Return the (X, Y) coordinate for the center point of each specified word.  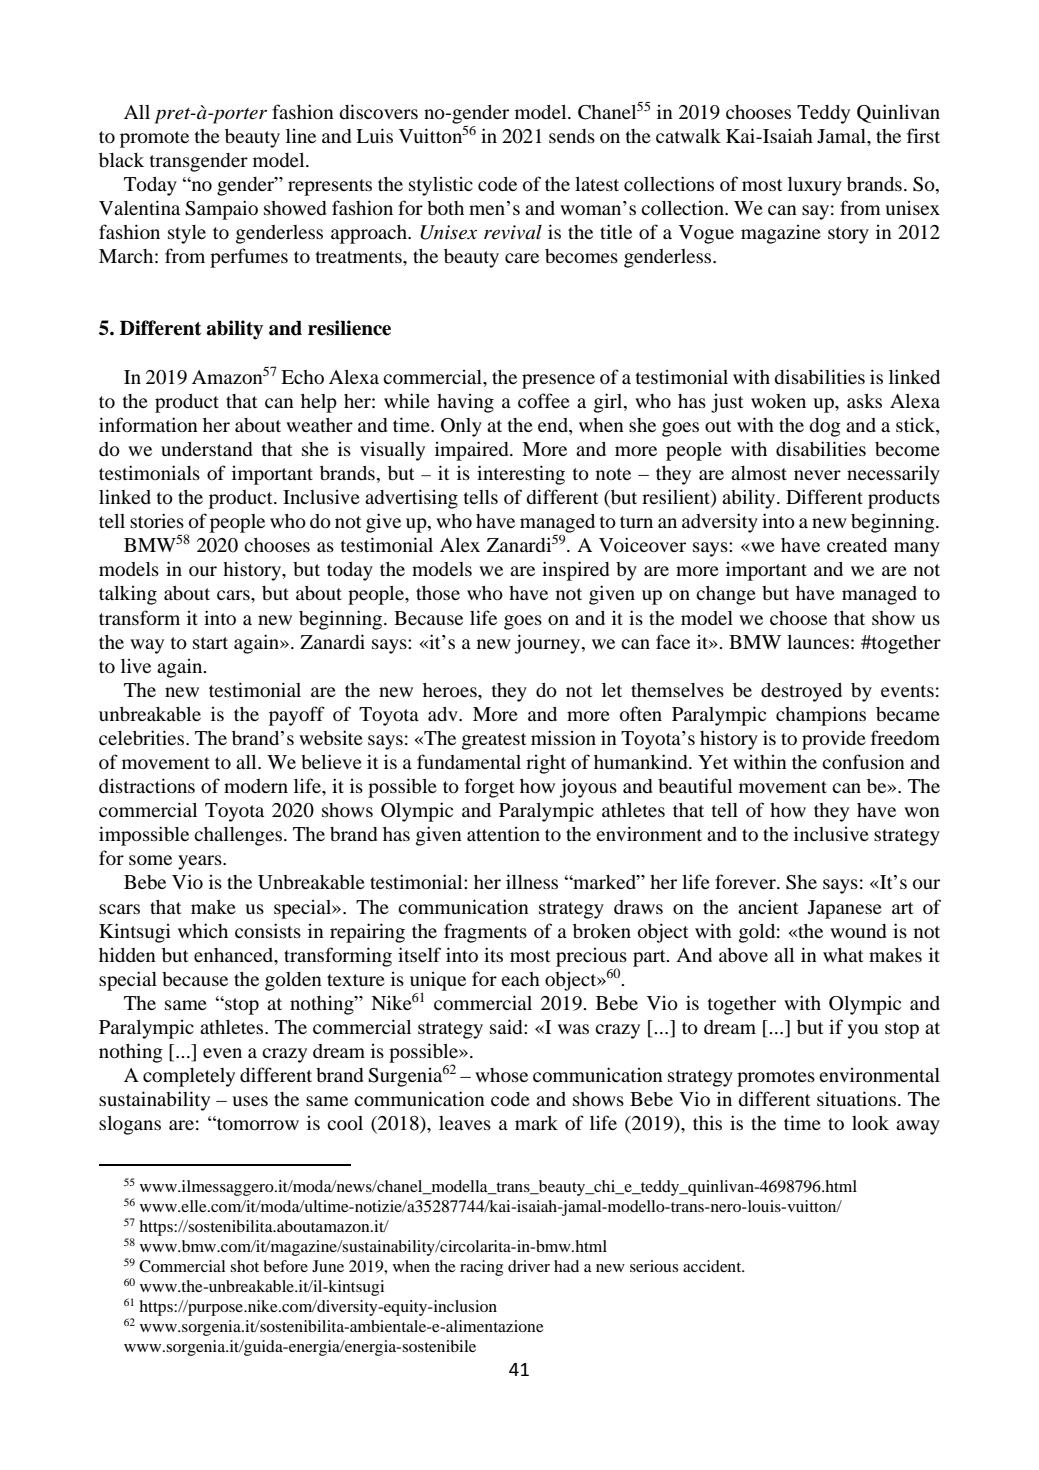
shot (244, 1266)
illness (532, 881)
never (817, 475)
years (201, 862)
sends (572, 136)
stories (157, 520)
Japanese (845, 909)
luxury (815, 186)
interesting (521, 475)
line (301, 136)
